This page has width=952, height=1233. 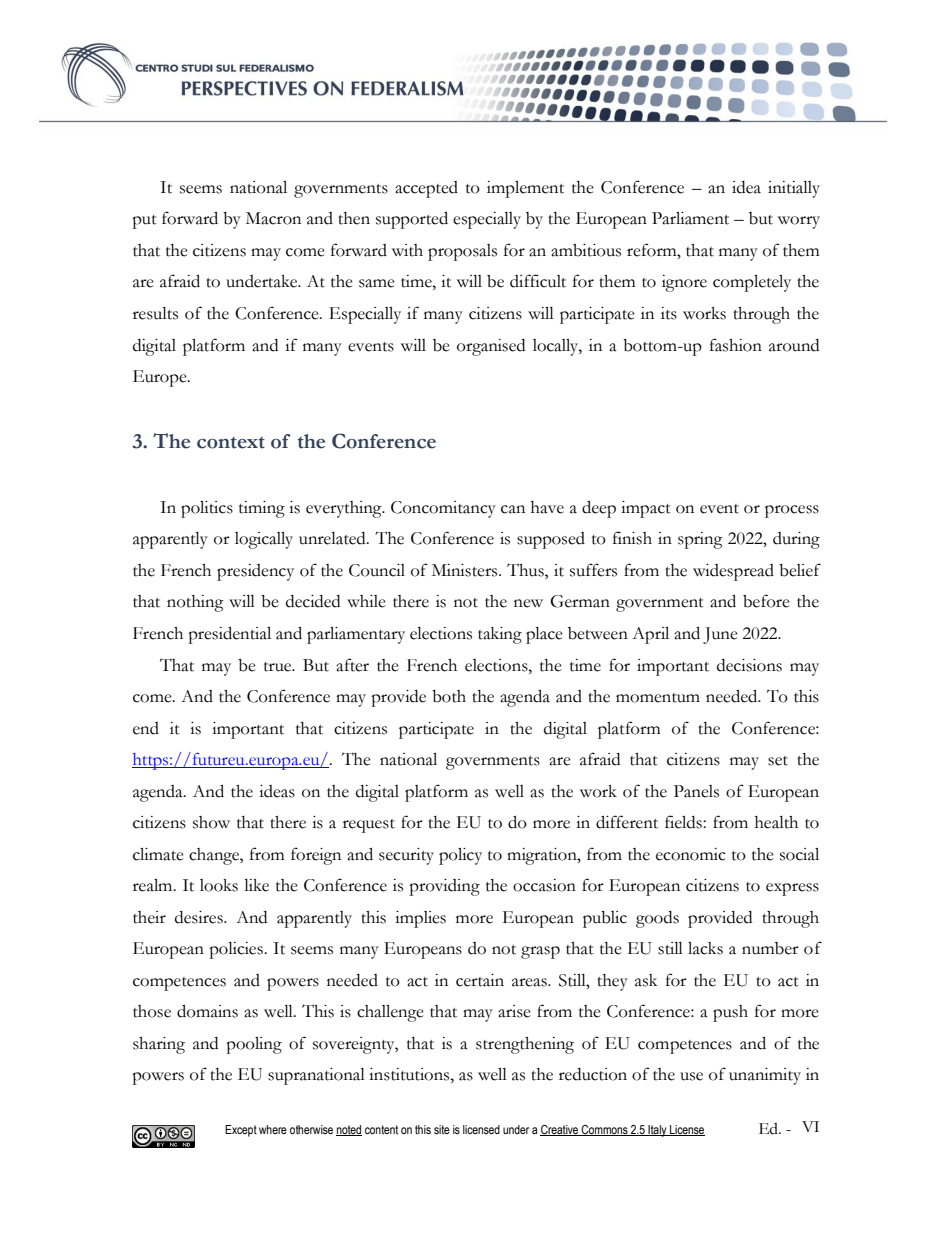 What do you see at coordinates (442, 1130) in the page?
I see `site` at bounding box center [442, 1130].
